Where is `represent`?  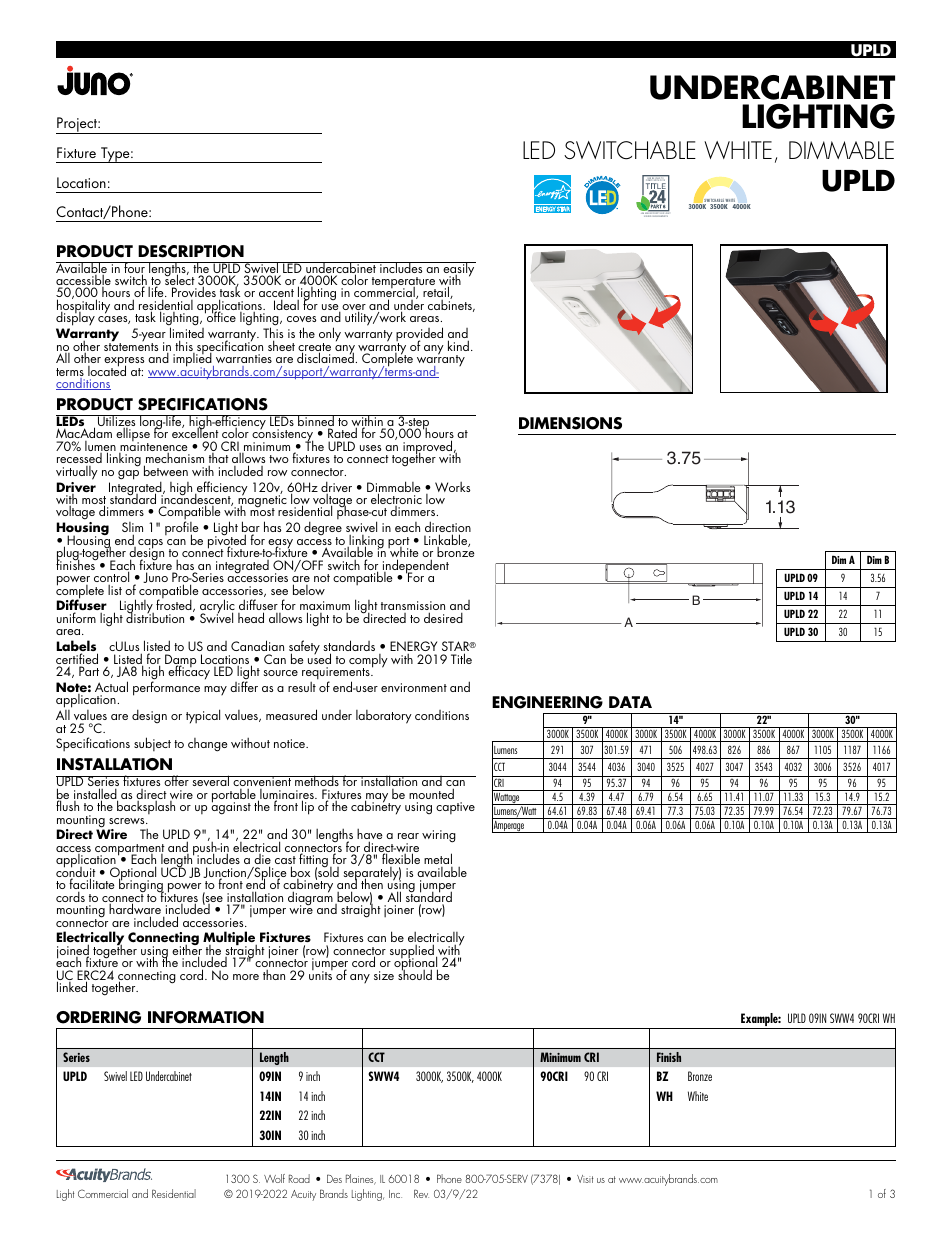 represent is located at coordinates (692, 311).
